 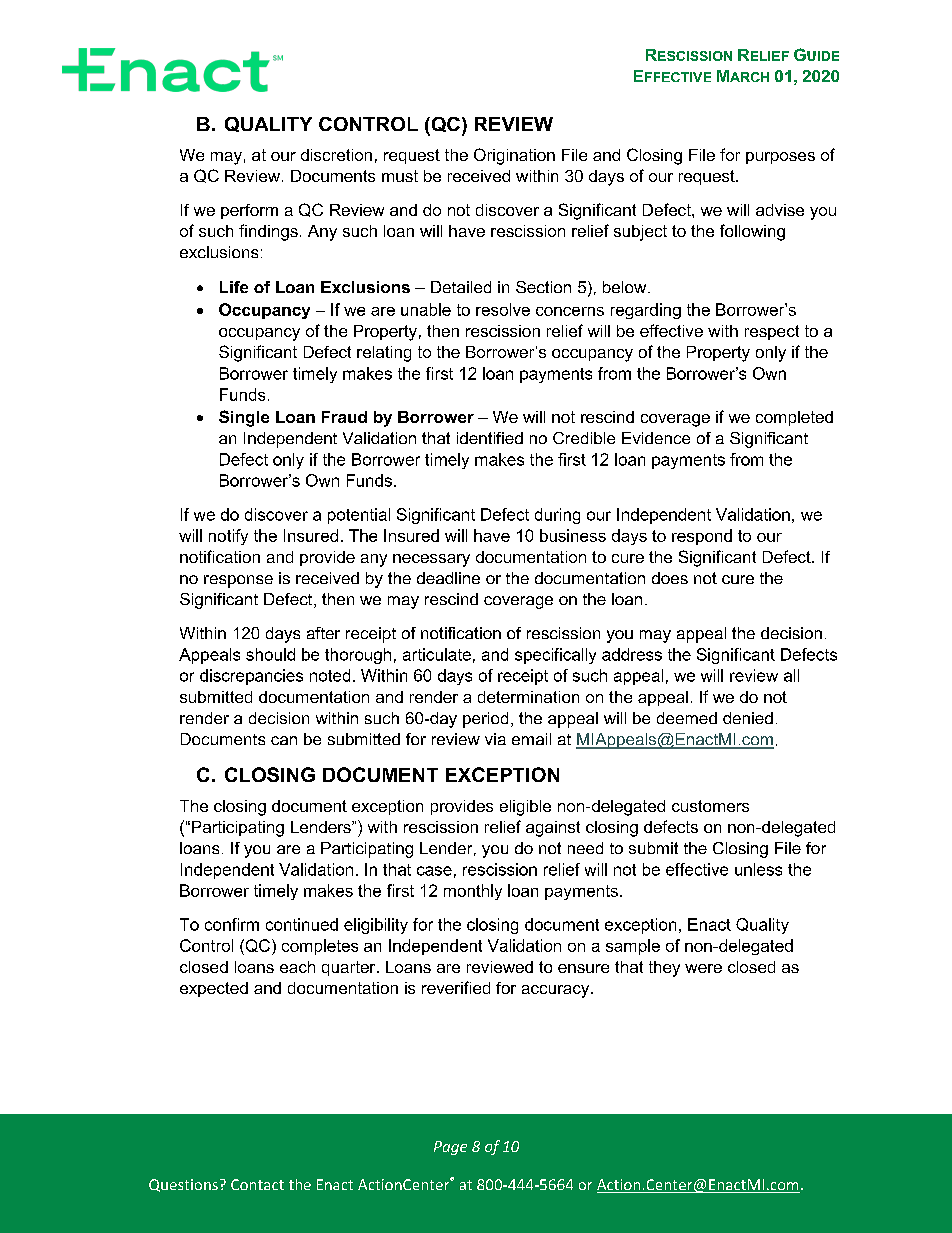 I want to click on discrepancies, so click(x=251, y=677).
